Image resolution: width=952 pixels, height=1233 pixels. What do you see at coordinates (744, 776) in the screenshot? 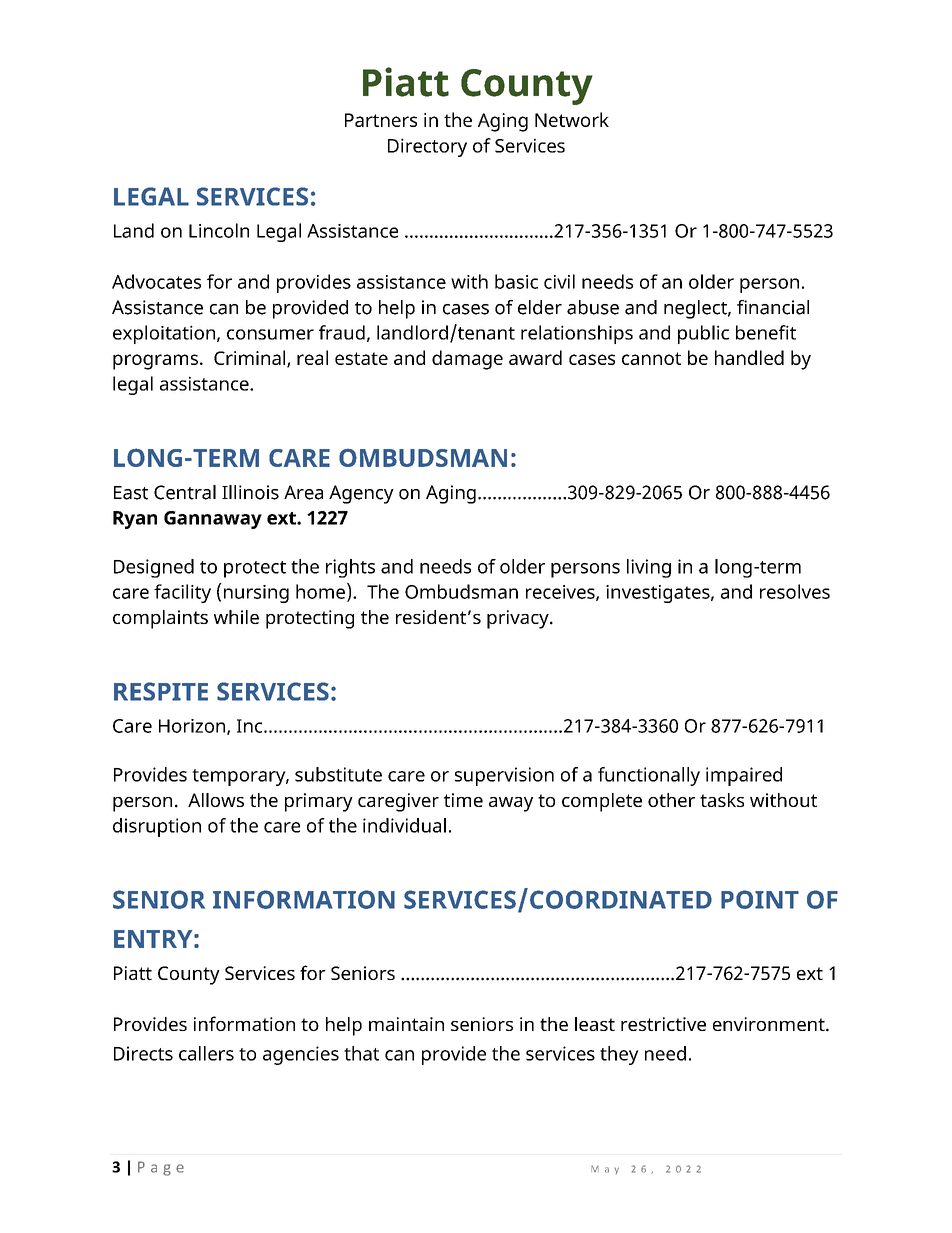
I see `impaired` at bounding box center [744, 776].
